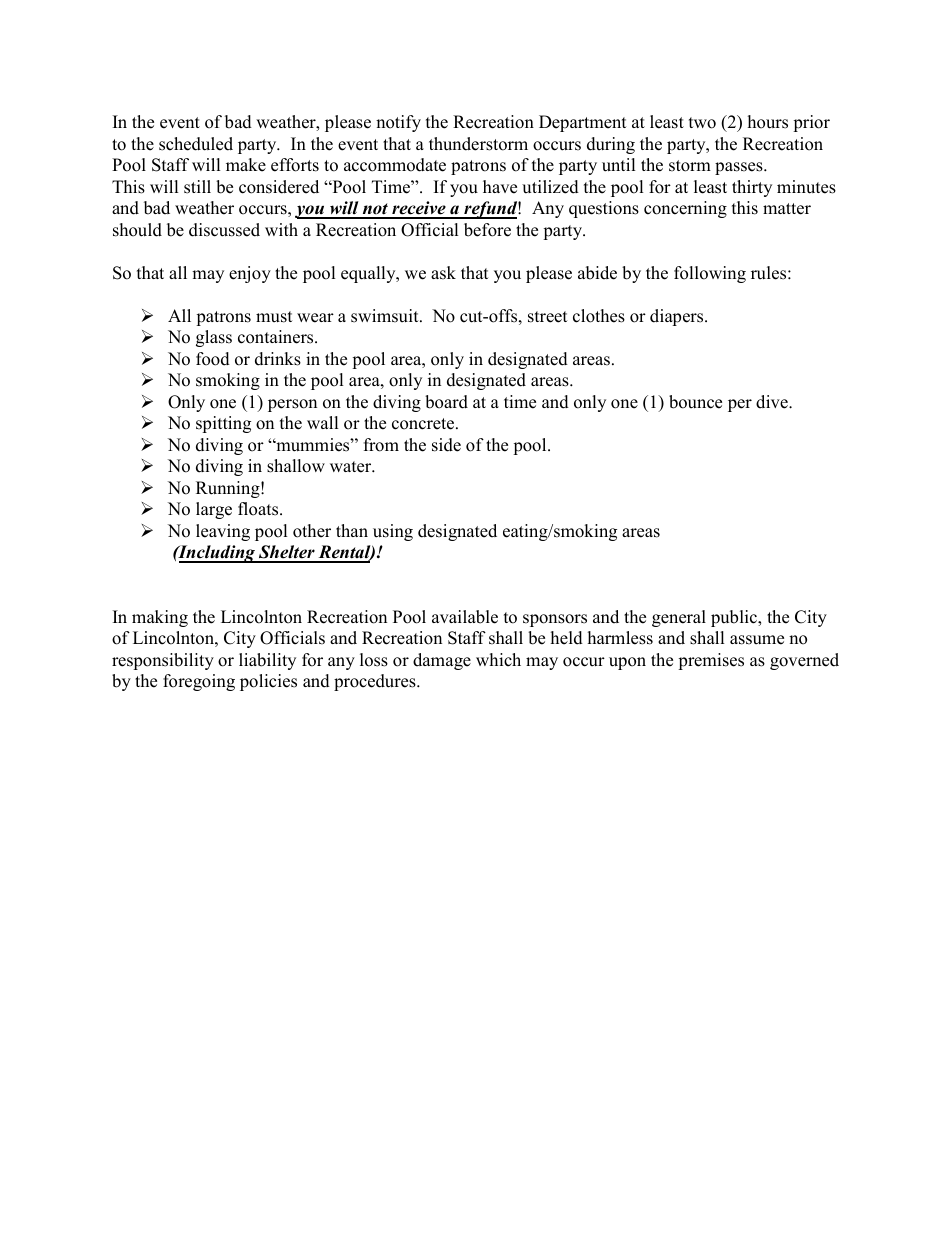 This document has width=952, height=1233. What do you see at coordinates (702, 123) in the document?
I see `two` at bounding box center [702, 123].
